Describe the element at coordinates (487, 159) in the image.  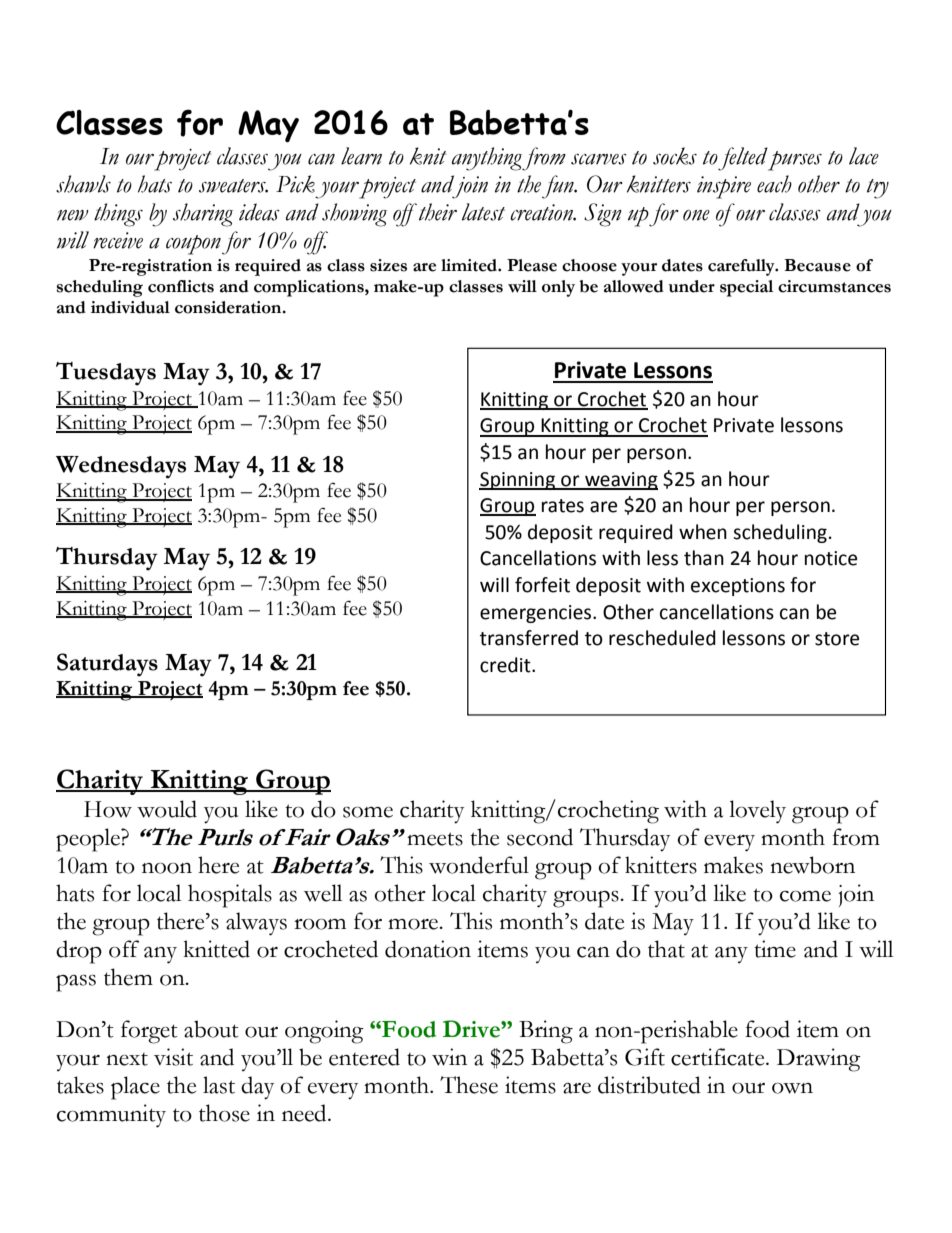
I see `anything` at that location.
